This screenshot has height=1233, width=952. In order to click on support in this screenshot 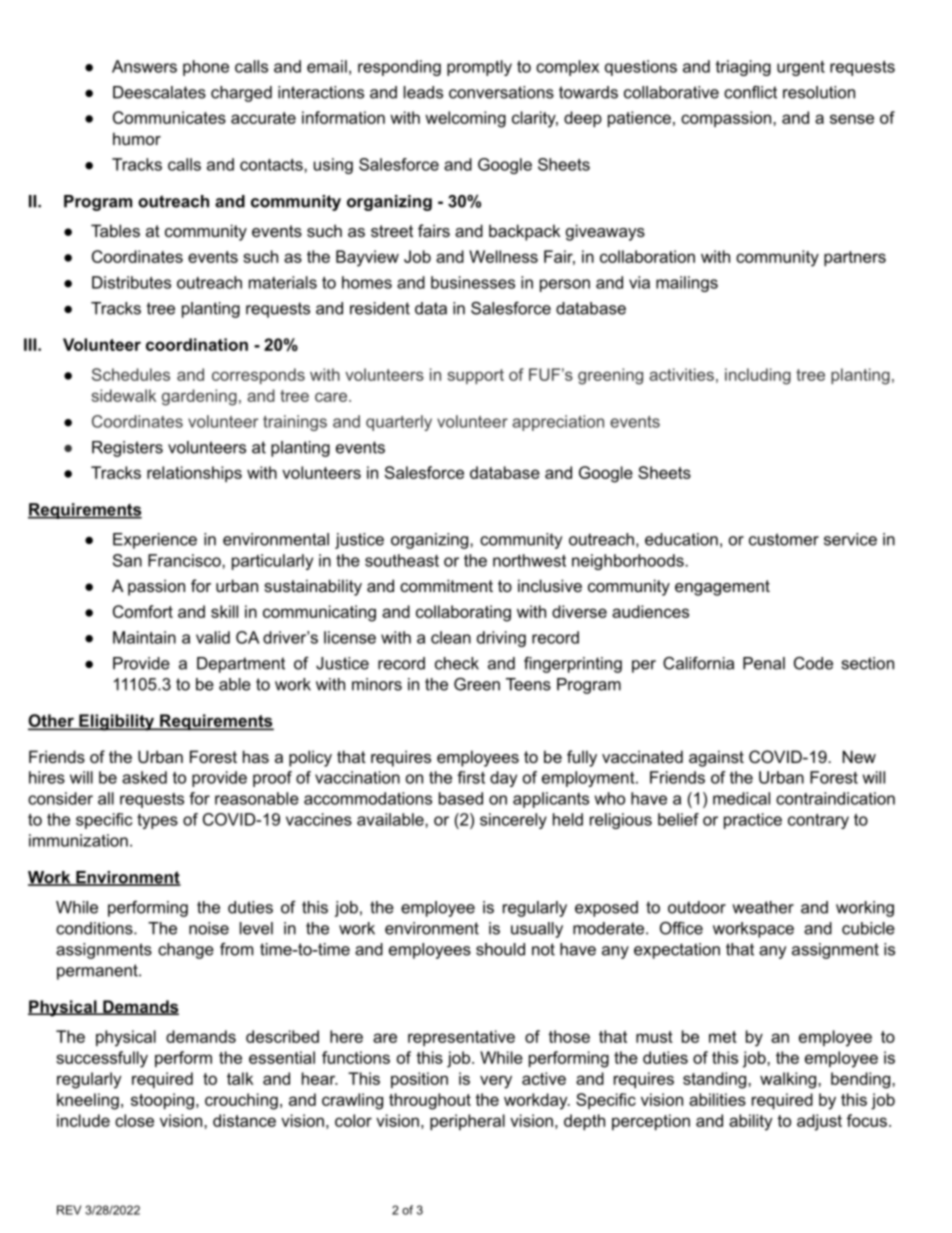, I will do `click(475, 376)`.
